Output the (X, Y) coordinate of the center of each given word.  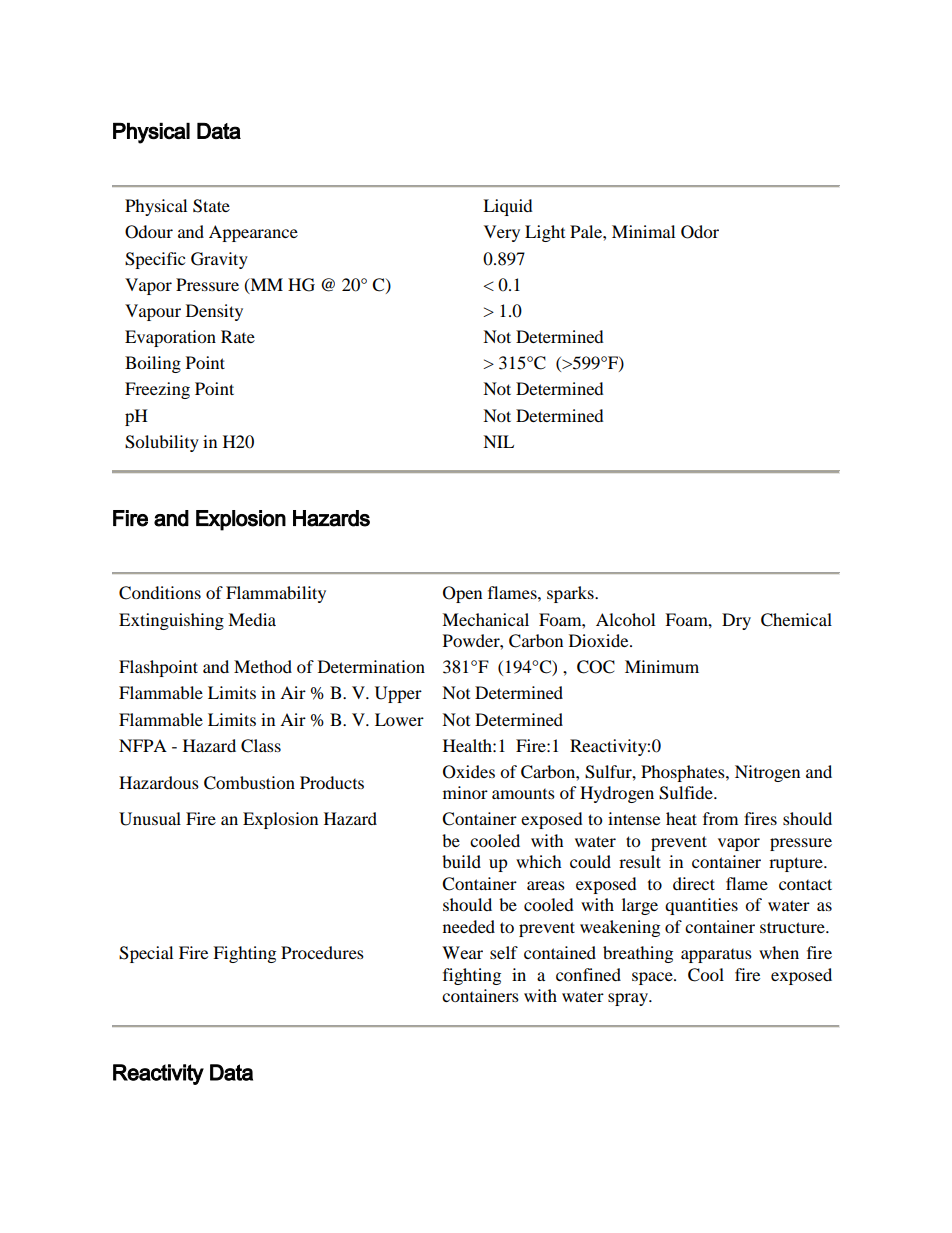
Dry (736, 621)
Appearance (253, 233)
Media (252, 619)
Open (462, 594)
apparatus (716, 956)
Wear (462, 952)
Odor (700, 232)
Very (502, 233)
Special (146, 954)
